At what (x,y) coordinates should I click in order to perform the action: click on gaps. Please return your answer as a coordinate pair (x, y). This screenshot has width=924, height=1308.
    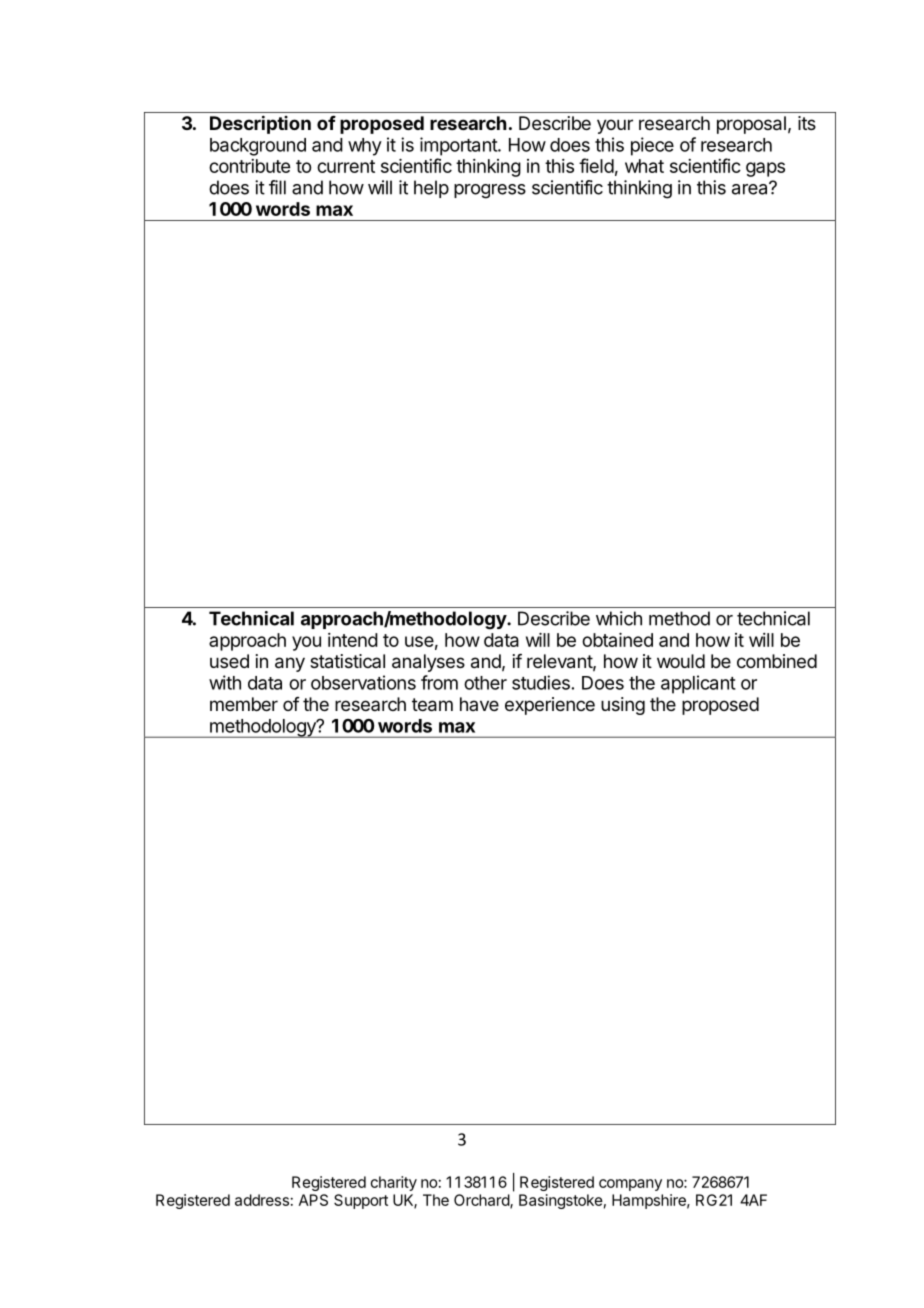
    Looking at the image, I should click on (765, 169).
